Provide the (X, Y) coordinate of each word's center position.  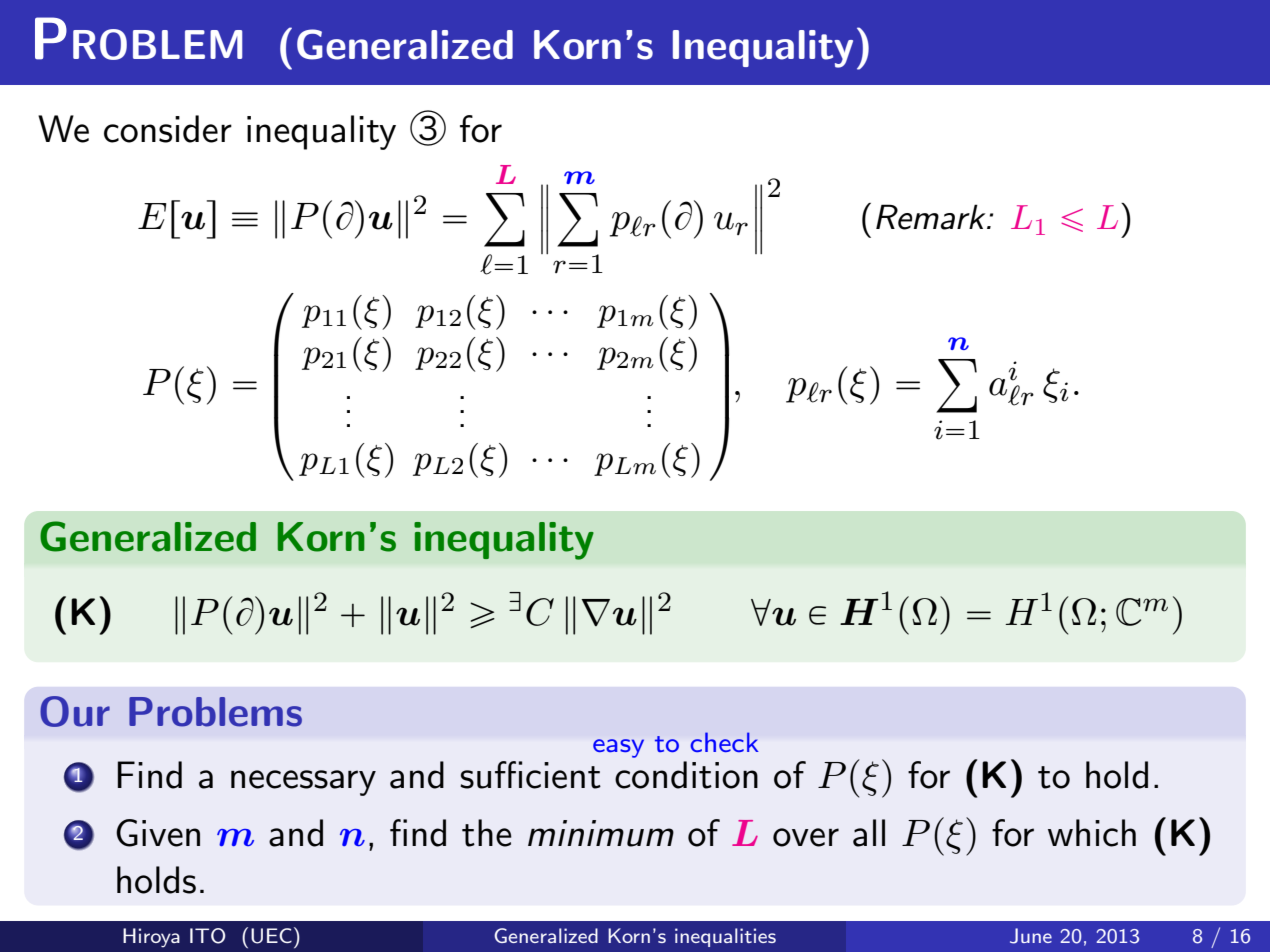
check (724, 742)
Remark (932, 217)
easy (618, 748)
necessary (303, 783)
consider (168, 129)
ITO (208, 936)
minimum (601, 833)
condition (686, 775)
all (869, 833)
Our (75, 711)
